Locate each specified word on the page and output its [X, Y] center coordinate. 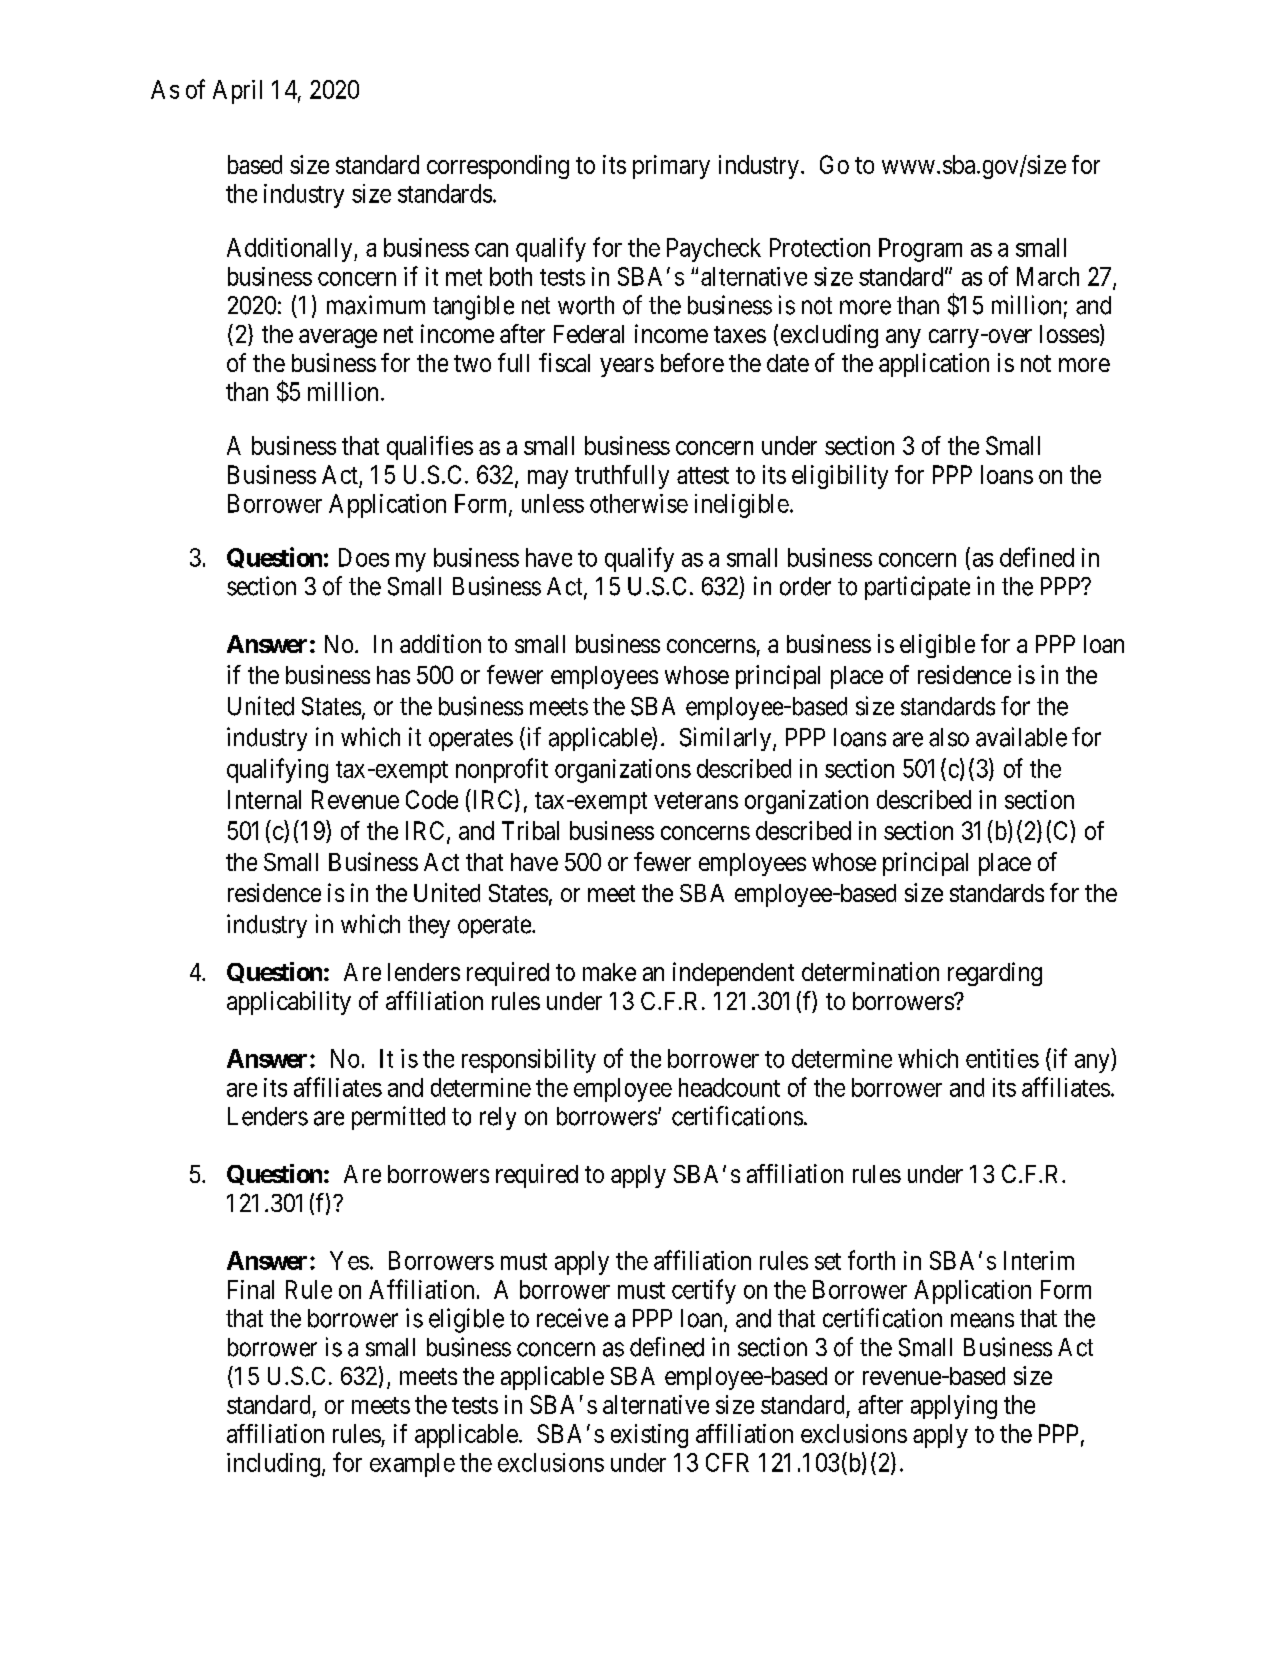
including [273, 1465]
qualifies [430, 448]
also [949, 737]
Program [920, 250]
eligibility [840, 477]
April [237, 92]
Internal [264, 799]
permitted [398, 1118]
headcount [729, 1087]
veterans [696, 800]
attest [703, 475]
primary [671, 167]
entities [1002, 1058]
